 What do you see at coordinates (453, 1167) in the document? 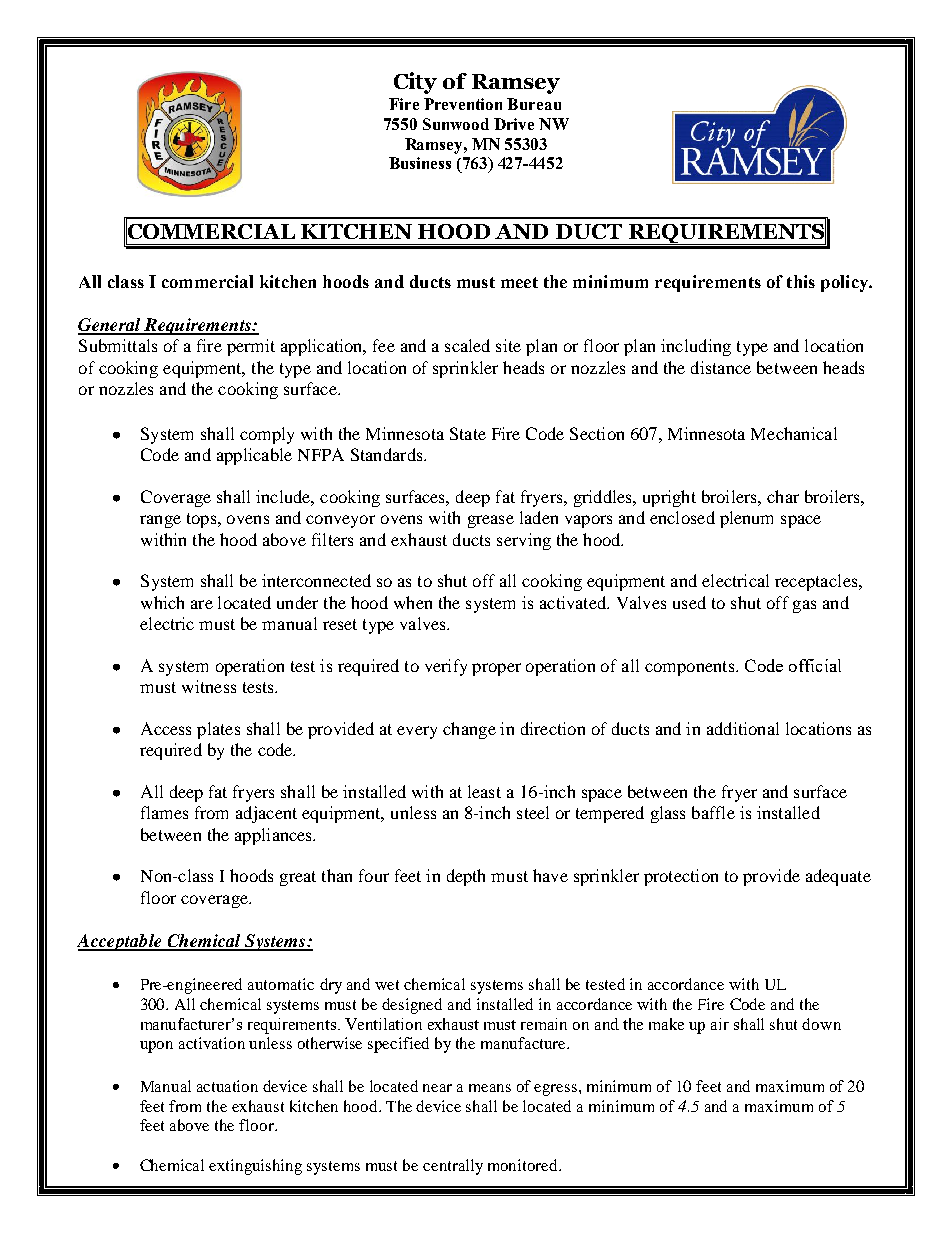
I see `centrally` at bounding box center [453, 1167].
